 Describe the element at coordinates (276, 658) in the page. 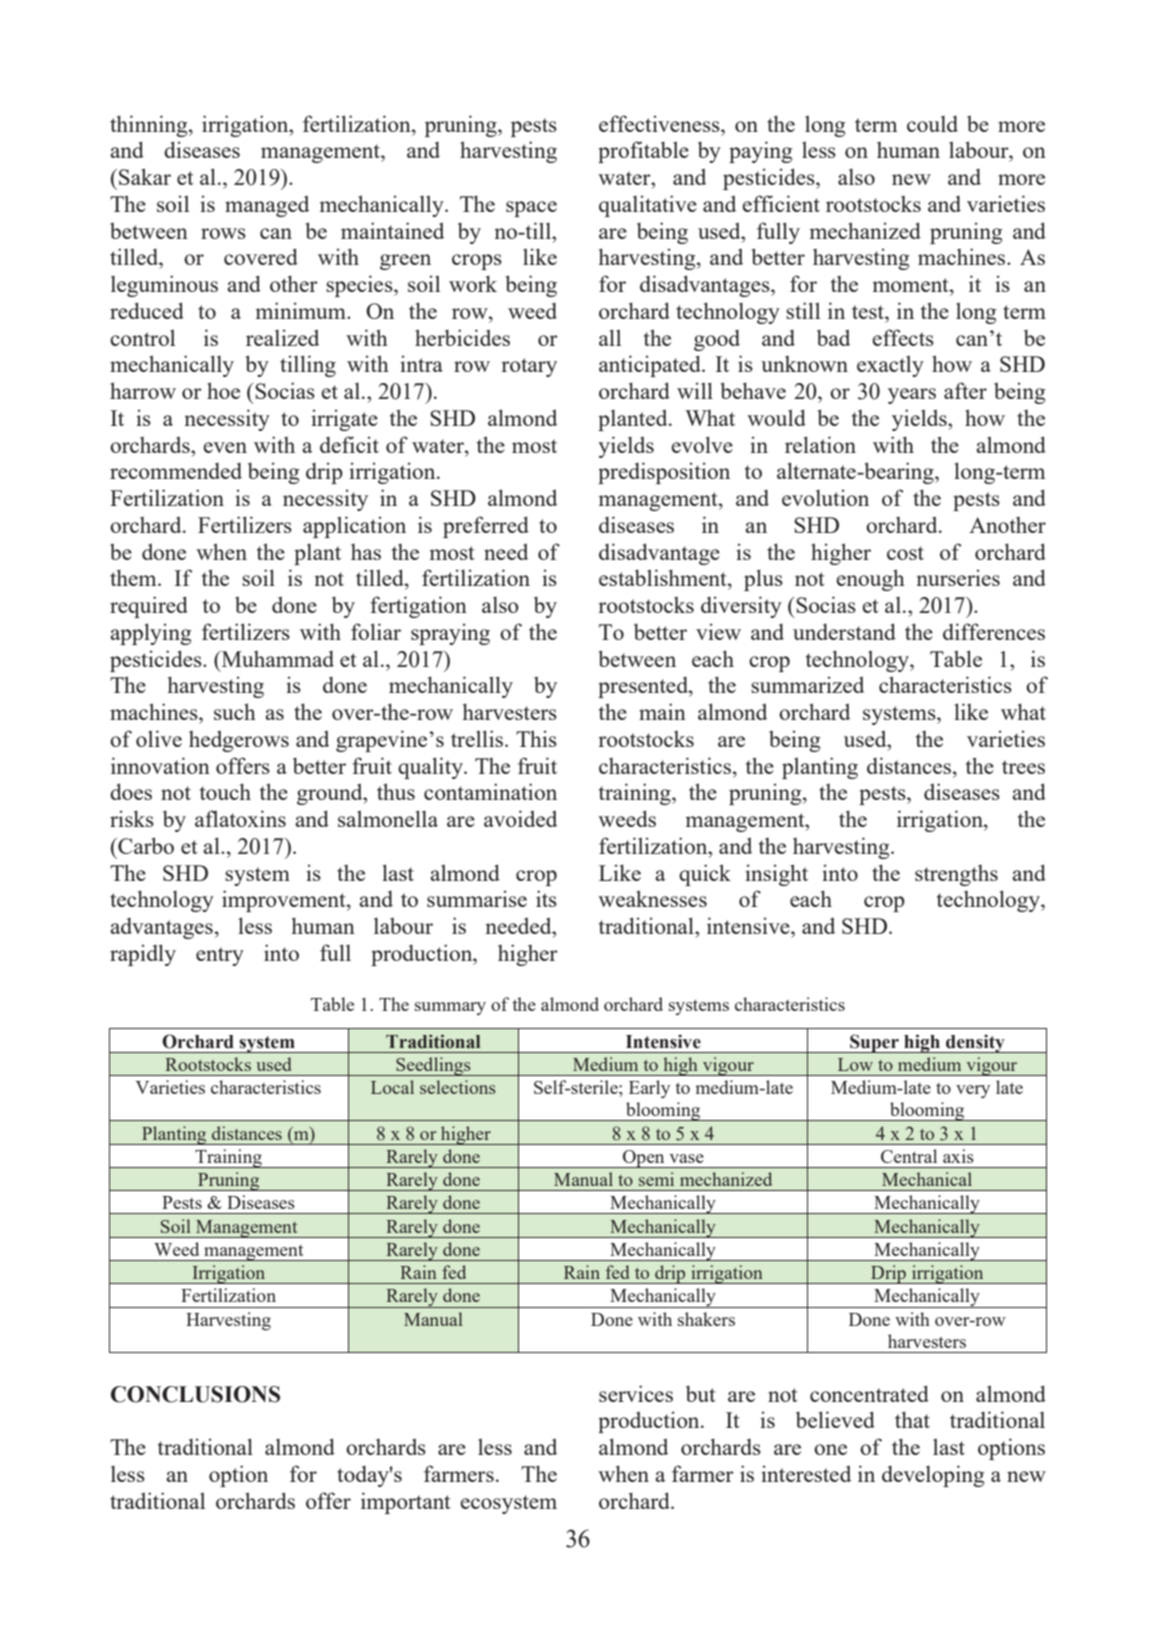

I see `Muhammad` at that location.
